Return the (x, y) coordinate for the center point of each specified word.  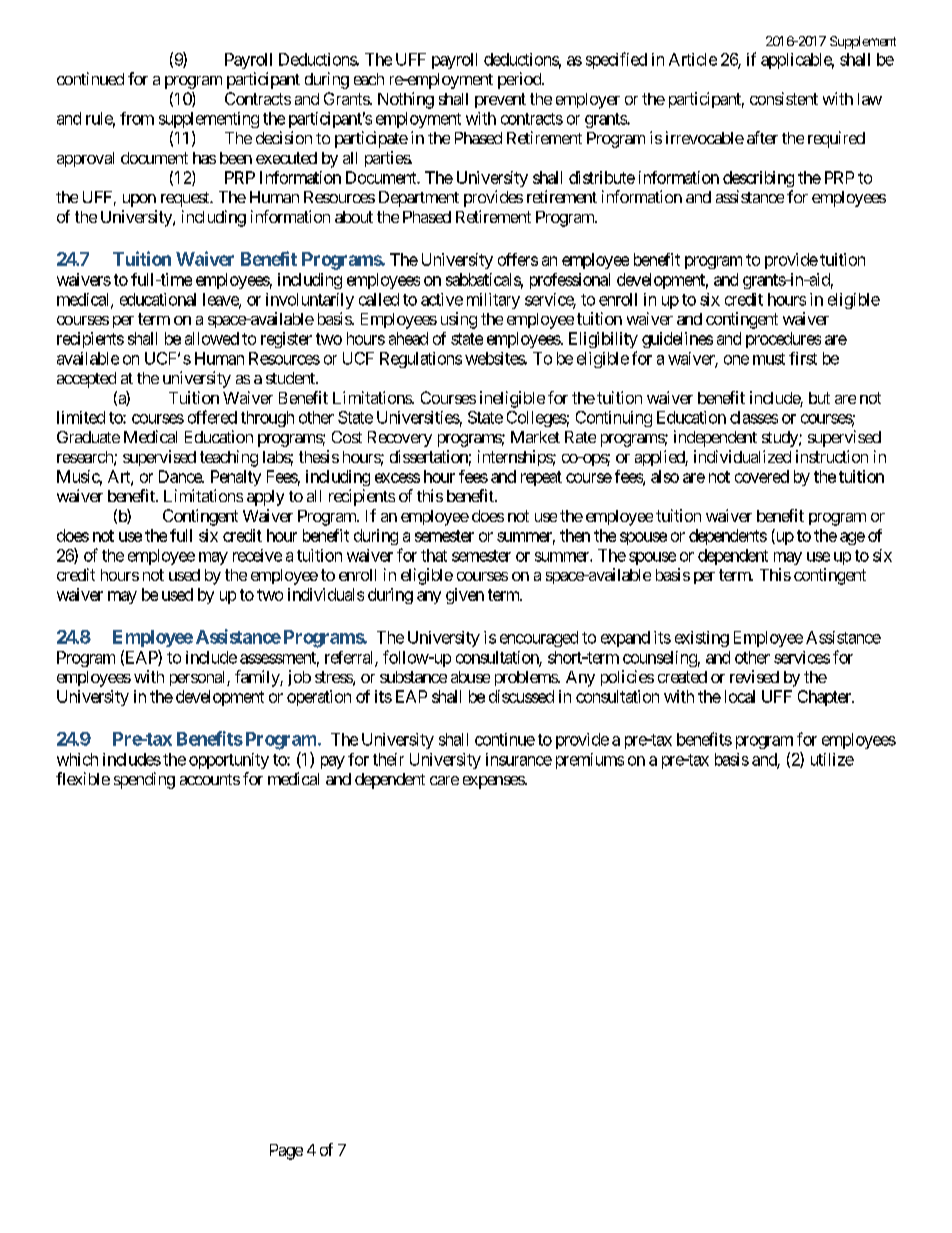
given (465, 596)
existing (702, 639)
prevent (500, 100)
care (444, 780)
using (459, 320)
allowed (212, 338)
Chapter (825, 698)
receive (257, 555)
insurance (519, 759)
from (137, 118)
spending (144, 780)
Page (286, 1152)
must (769, 359)
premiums (590, 761)
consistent (784, 98)
